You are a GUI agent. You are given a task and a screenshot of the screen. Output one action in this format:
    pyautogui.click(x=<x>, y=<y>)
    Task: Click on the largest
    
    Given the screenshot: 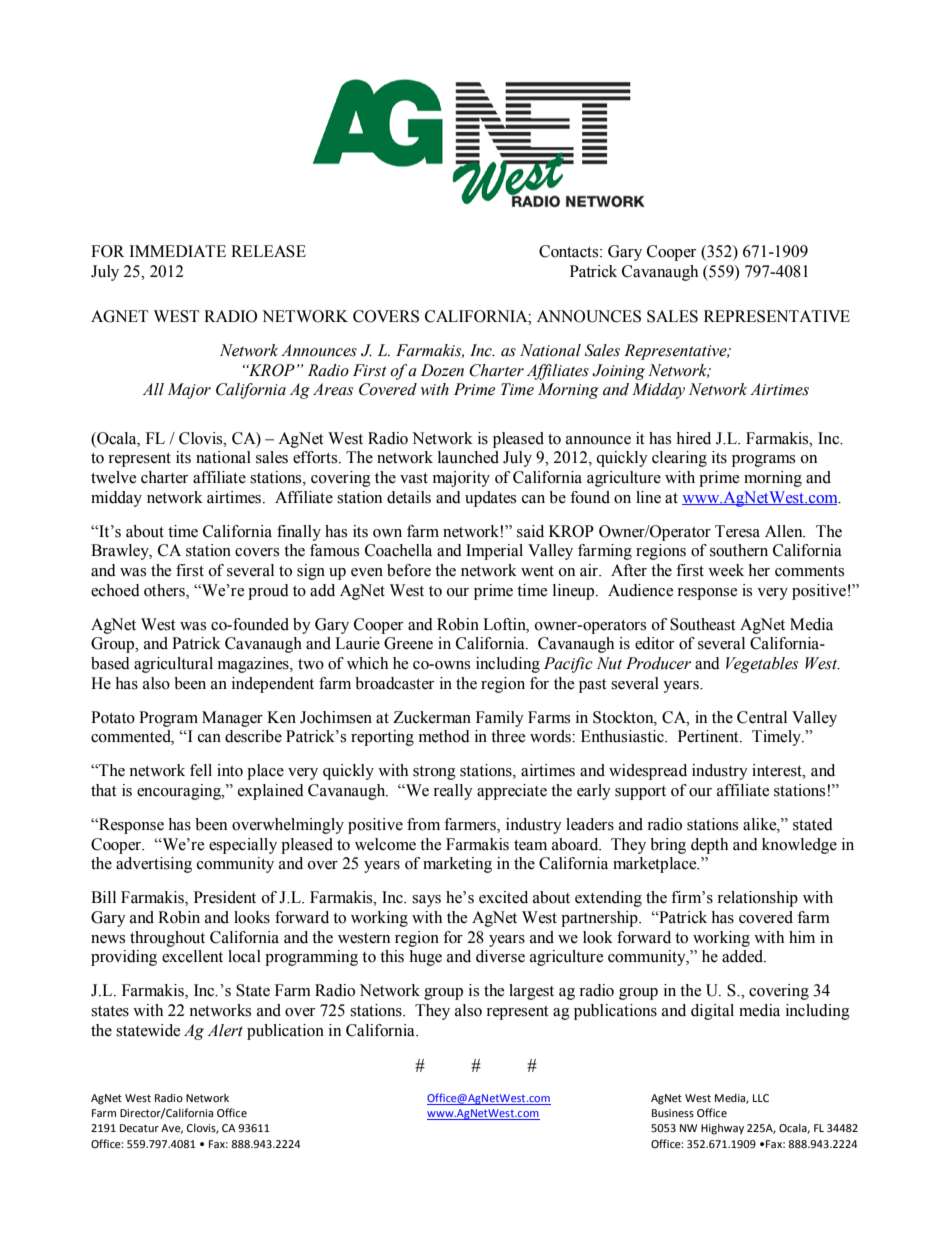 What is the action you would take?
    pyautogui.click(x=531, y=992)
